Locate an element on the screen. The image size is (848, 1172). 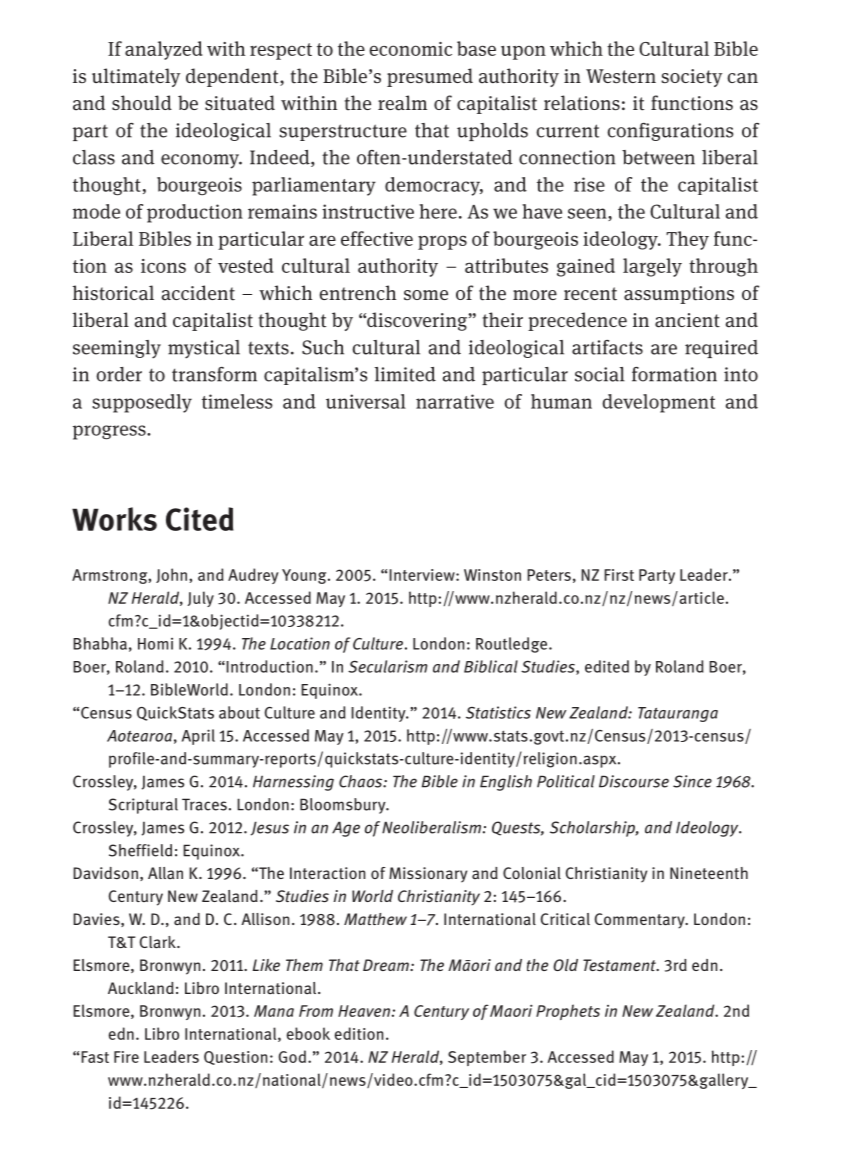
Secularism is located at coordinates (388, 666).
